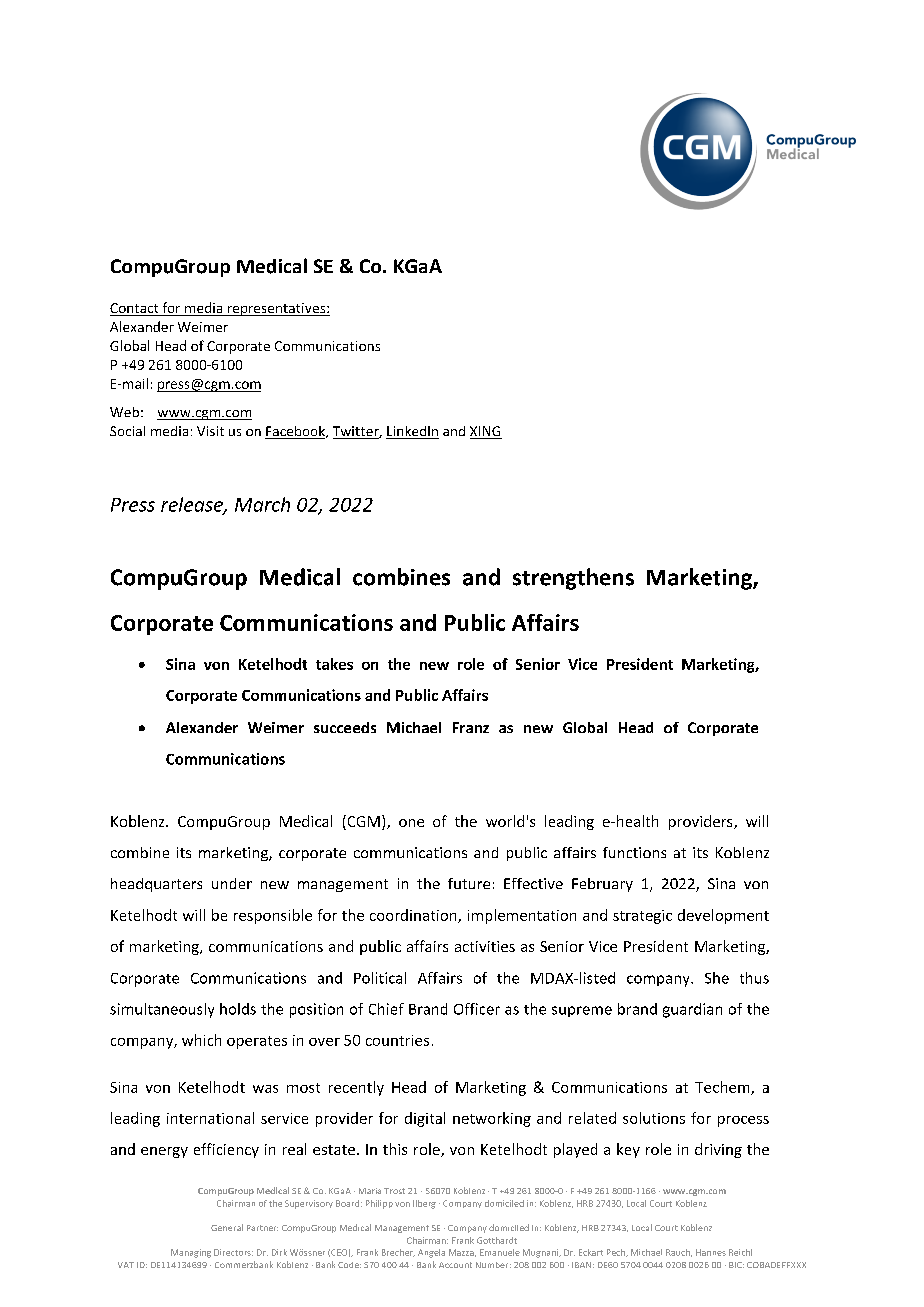 This screenshot has width=924, height=1307. I want to click on driving, so click(718, 1150).
